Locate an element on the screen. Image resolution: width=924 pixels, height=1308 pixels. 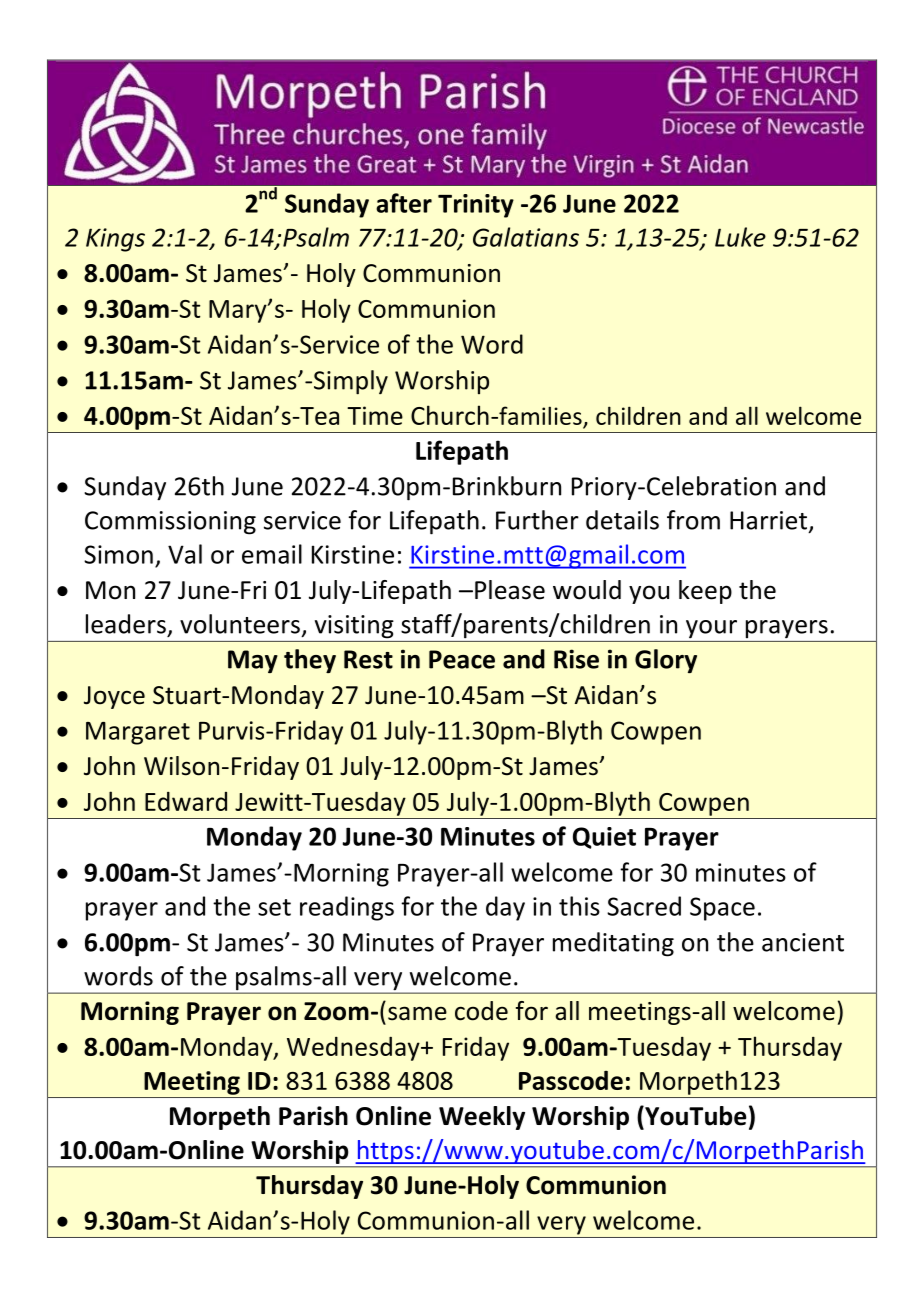
Wednesday is located at coordinates (354, 1049).
